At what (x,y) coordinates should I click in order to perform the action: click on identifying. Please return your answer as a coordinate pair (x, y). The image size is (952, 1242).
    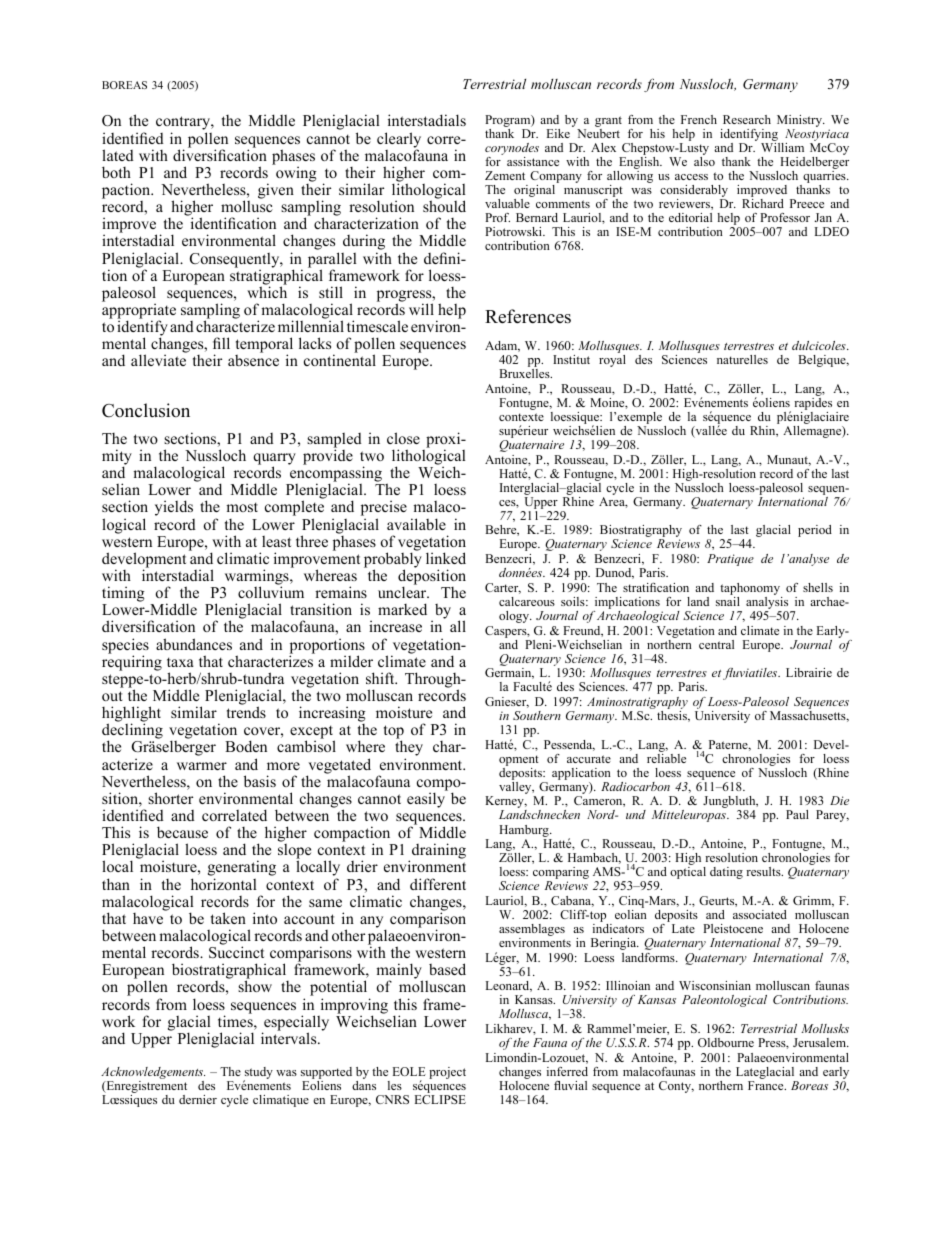
    Looking at the image, I should click on (750, 136).
